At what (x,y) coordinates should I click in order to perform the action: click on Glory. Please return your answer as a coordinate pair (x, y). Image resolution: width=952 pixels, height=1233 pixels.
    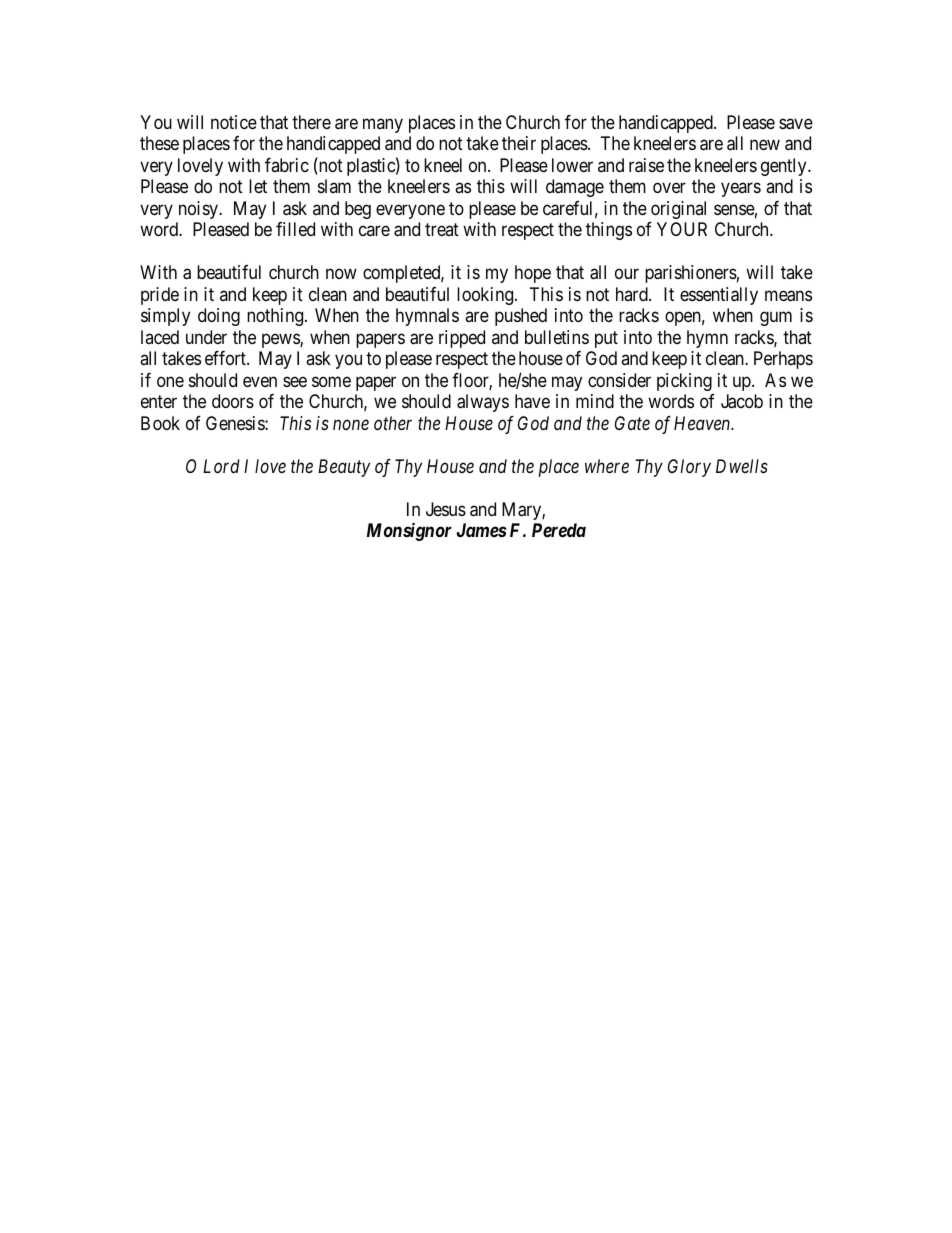
    Looking at the image, I should click on (689, 468).
